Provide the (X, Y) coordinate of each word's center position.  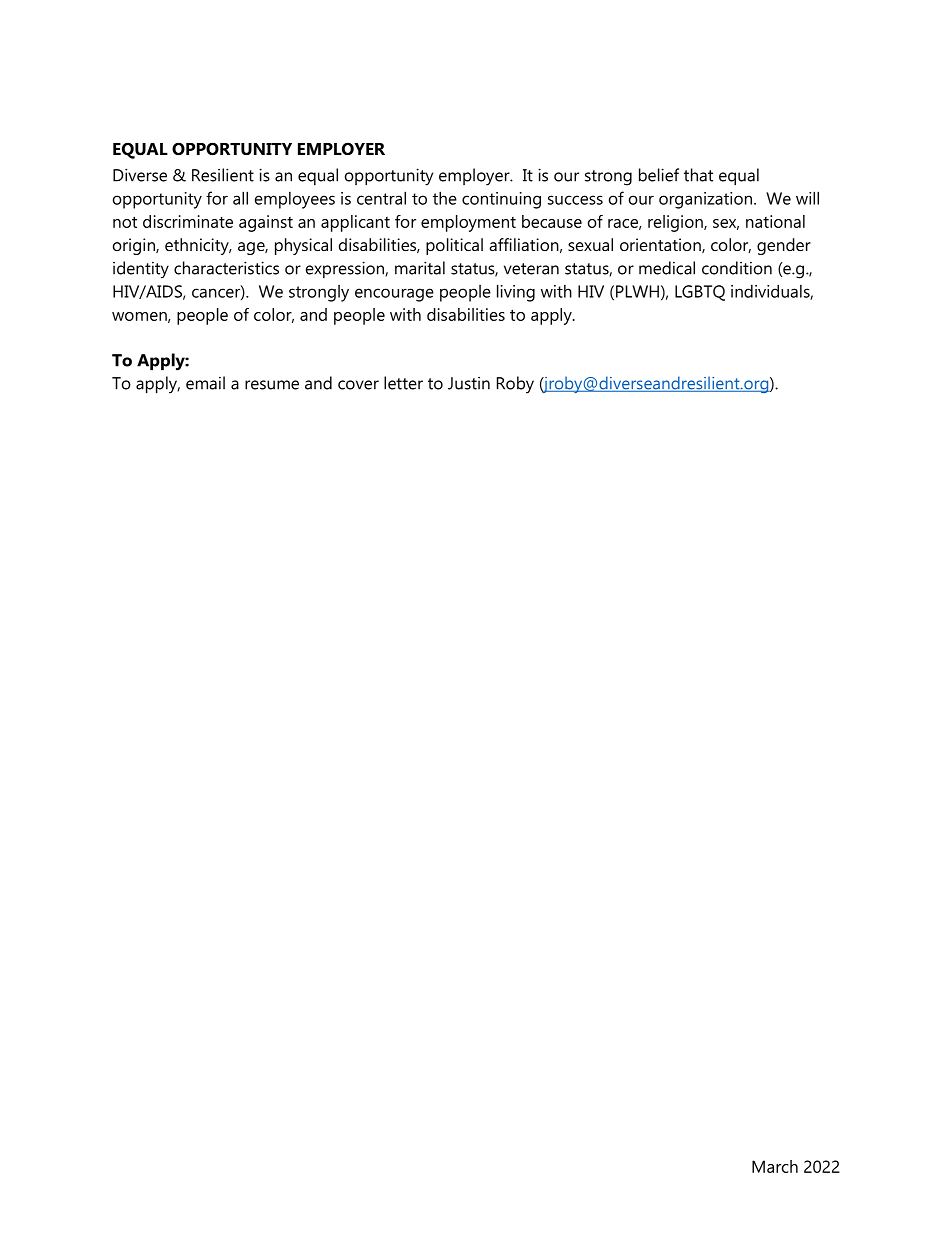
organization (707, 200)
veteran (531, 269)
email (205, 383)
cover (358, 385)
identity (141, 270)
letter (403, 383)
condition (737, 268)
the (445, 198)
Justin (469, 383)
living (516, 293)
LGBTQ (700, 293)
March (775, 1166)
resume (272, 385)
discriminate (188, 221)
